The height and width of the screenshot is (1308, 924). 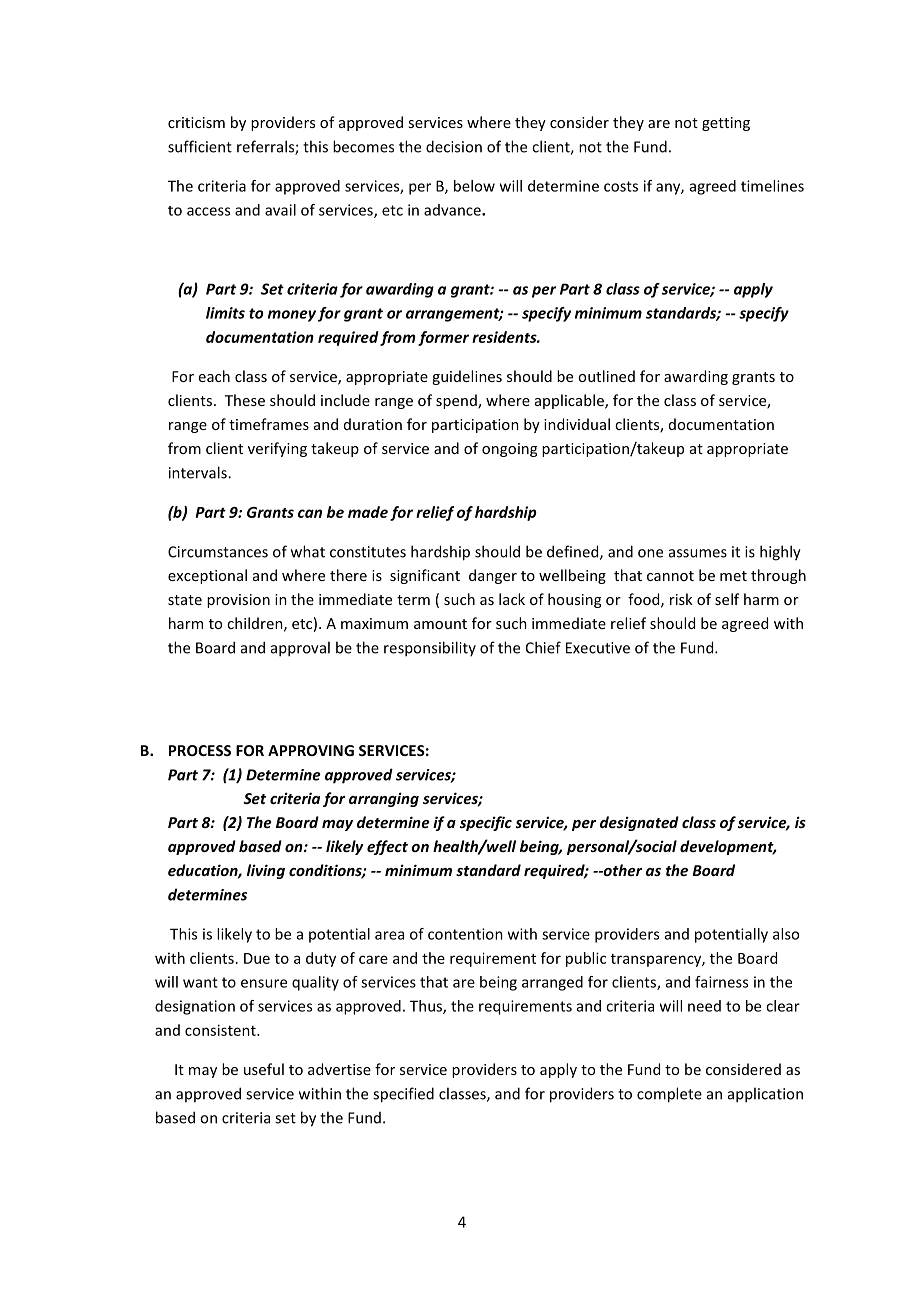 I want to click on lack, so click(x=512, y=599).
